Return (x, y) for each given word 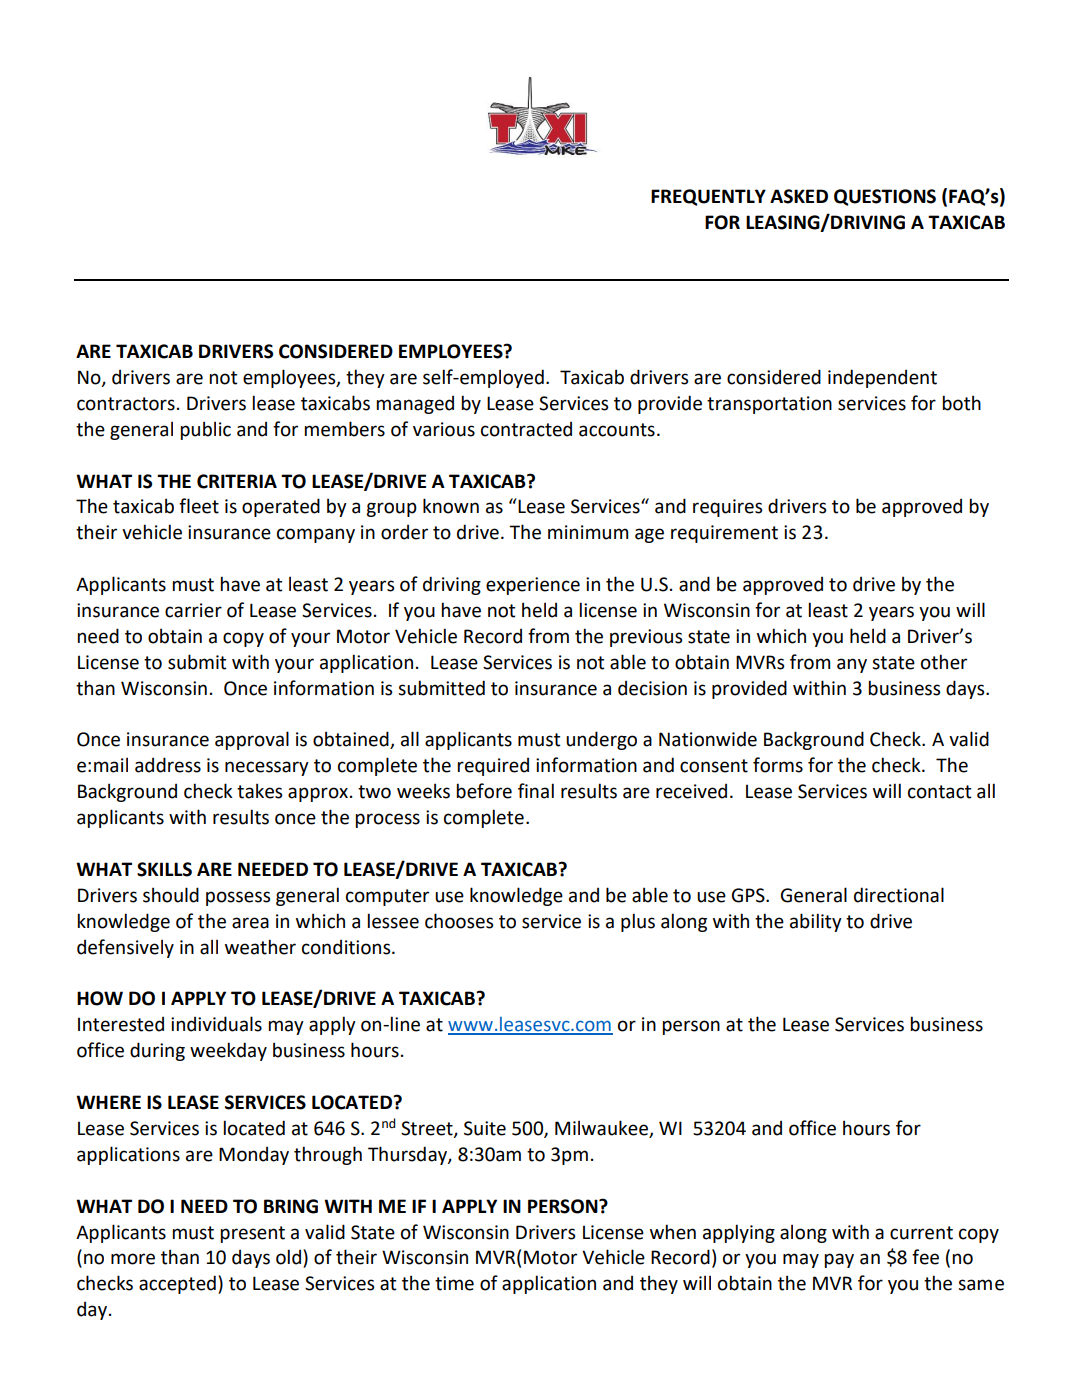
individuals (216, 1024)
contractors (126, 404)
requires (727, 508)
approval (252, 740)
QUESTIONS (885, 197)
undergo (601, 740)
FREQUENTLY (708, 197)
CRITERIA (237, 481)
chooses (459, 921)
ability (816, 922)
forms (778, 765)
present (252, 1234)
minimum (588, 532)
